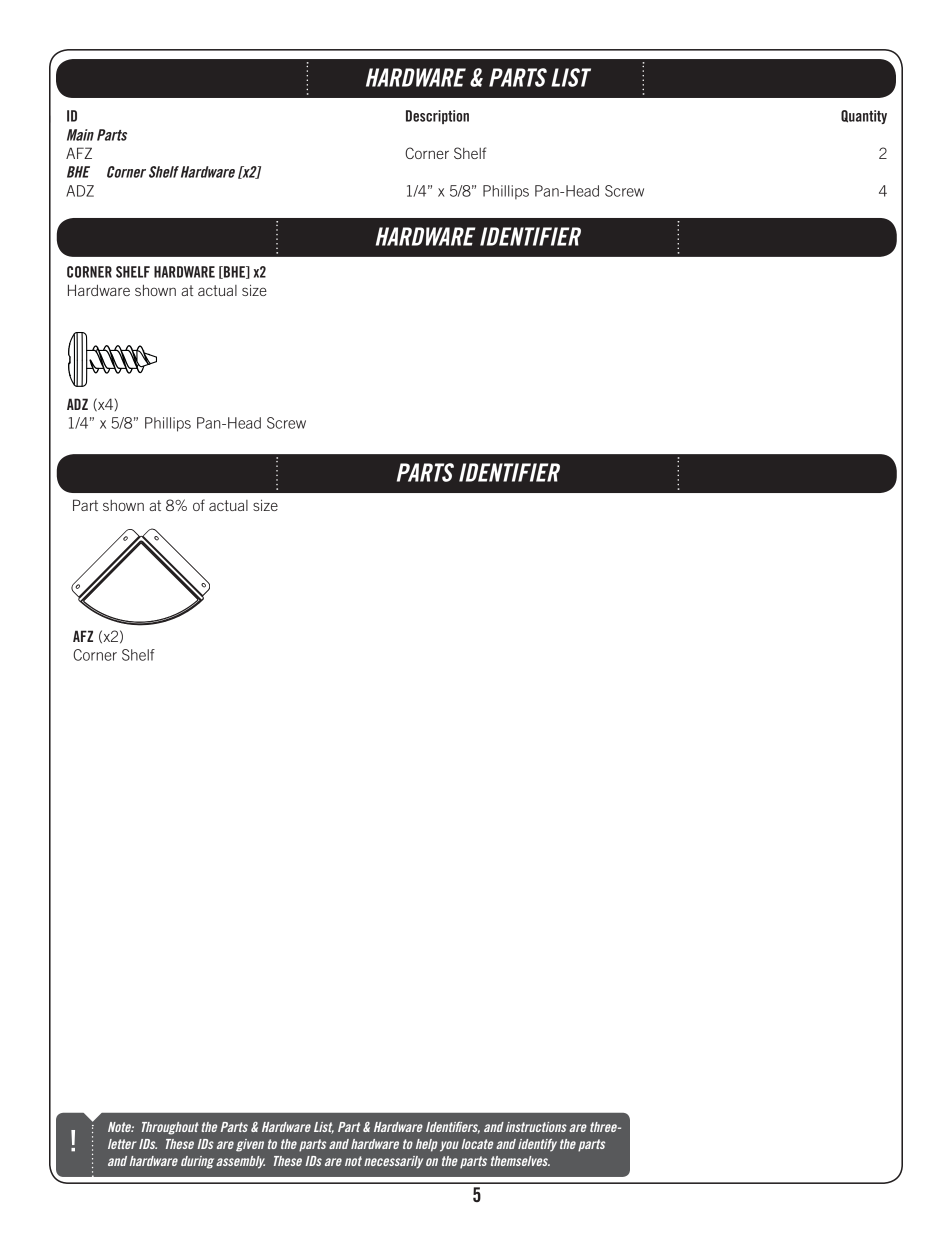 Image resolution: width=952 pixels, height=1233 pixels. Describe the element at coordinates (217, 290) in the page. I see `actual` at that location.
